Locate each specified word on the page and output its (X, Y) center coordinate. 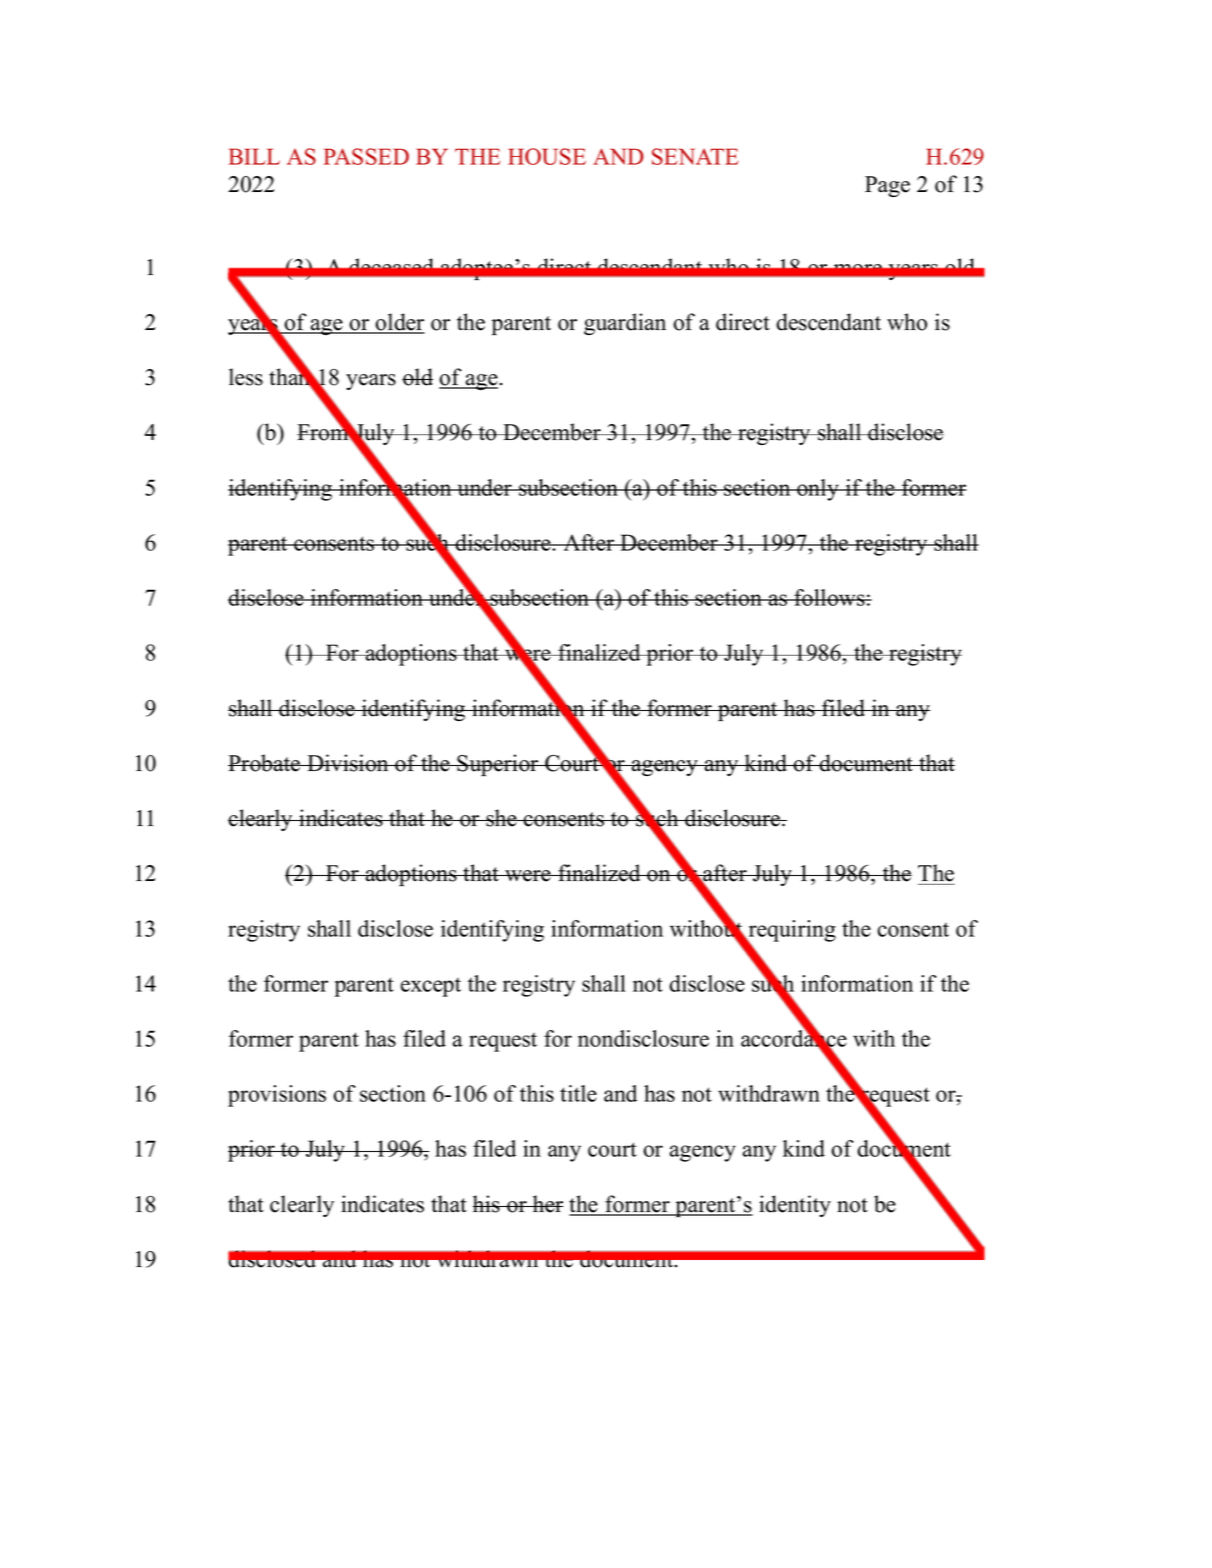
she (501, 818)
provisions (277, 1096)
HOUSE (547, 156)
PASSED (366, 156)
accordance (794, 1039)
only (818, 490)
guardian (625, 324)
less (246, 377)
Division (348, 763)
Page (887, 186)
